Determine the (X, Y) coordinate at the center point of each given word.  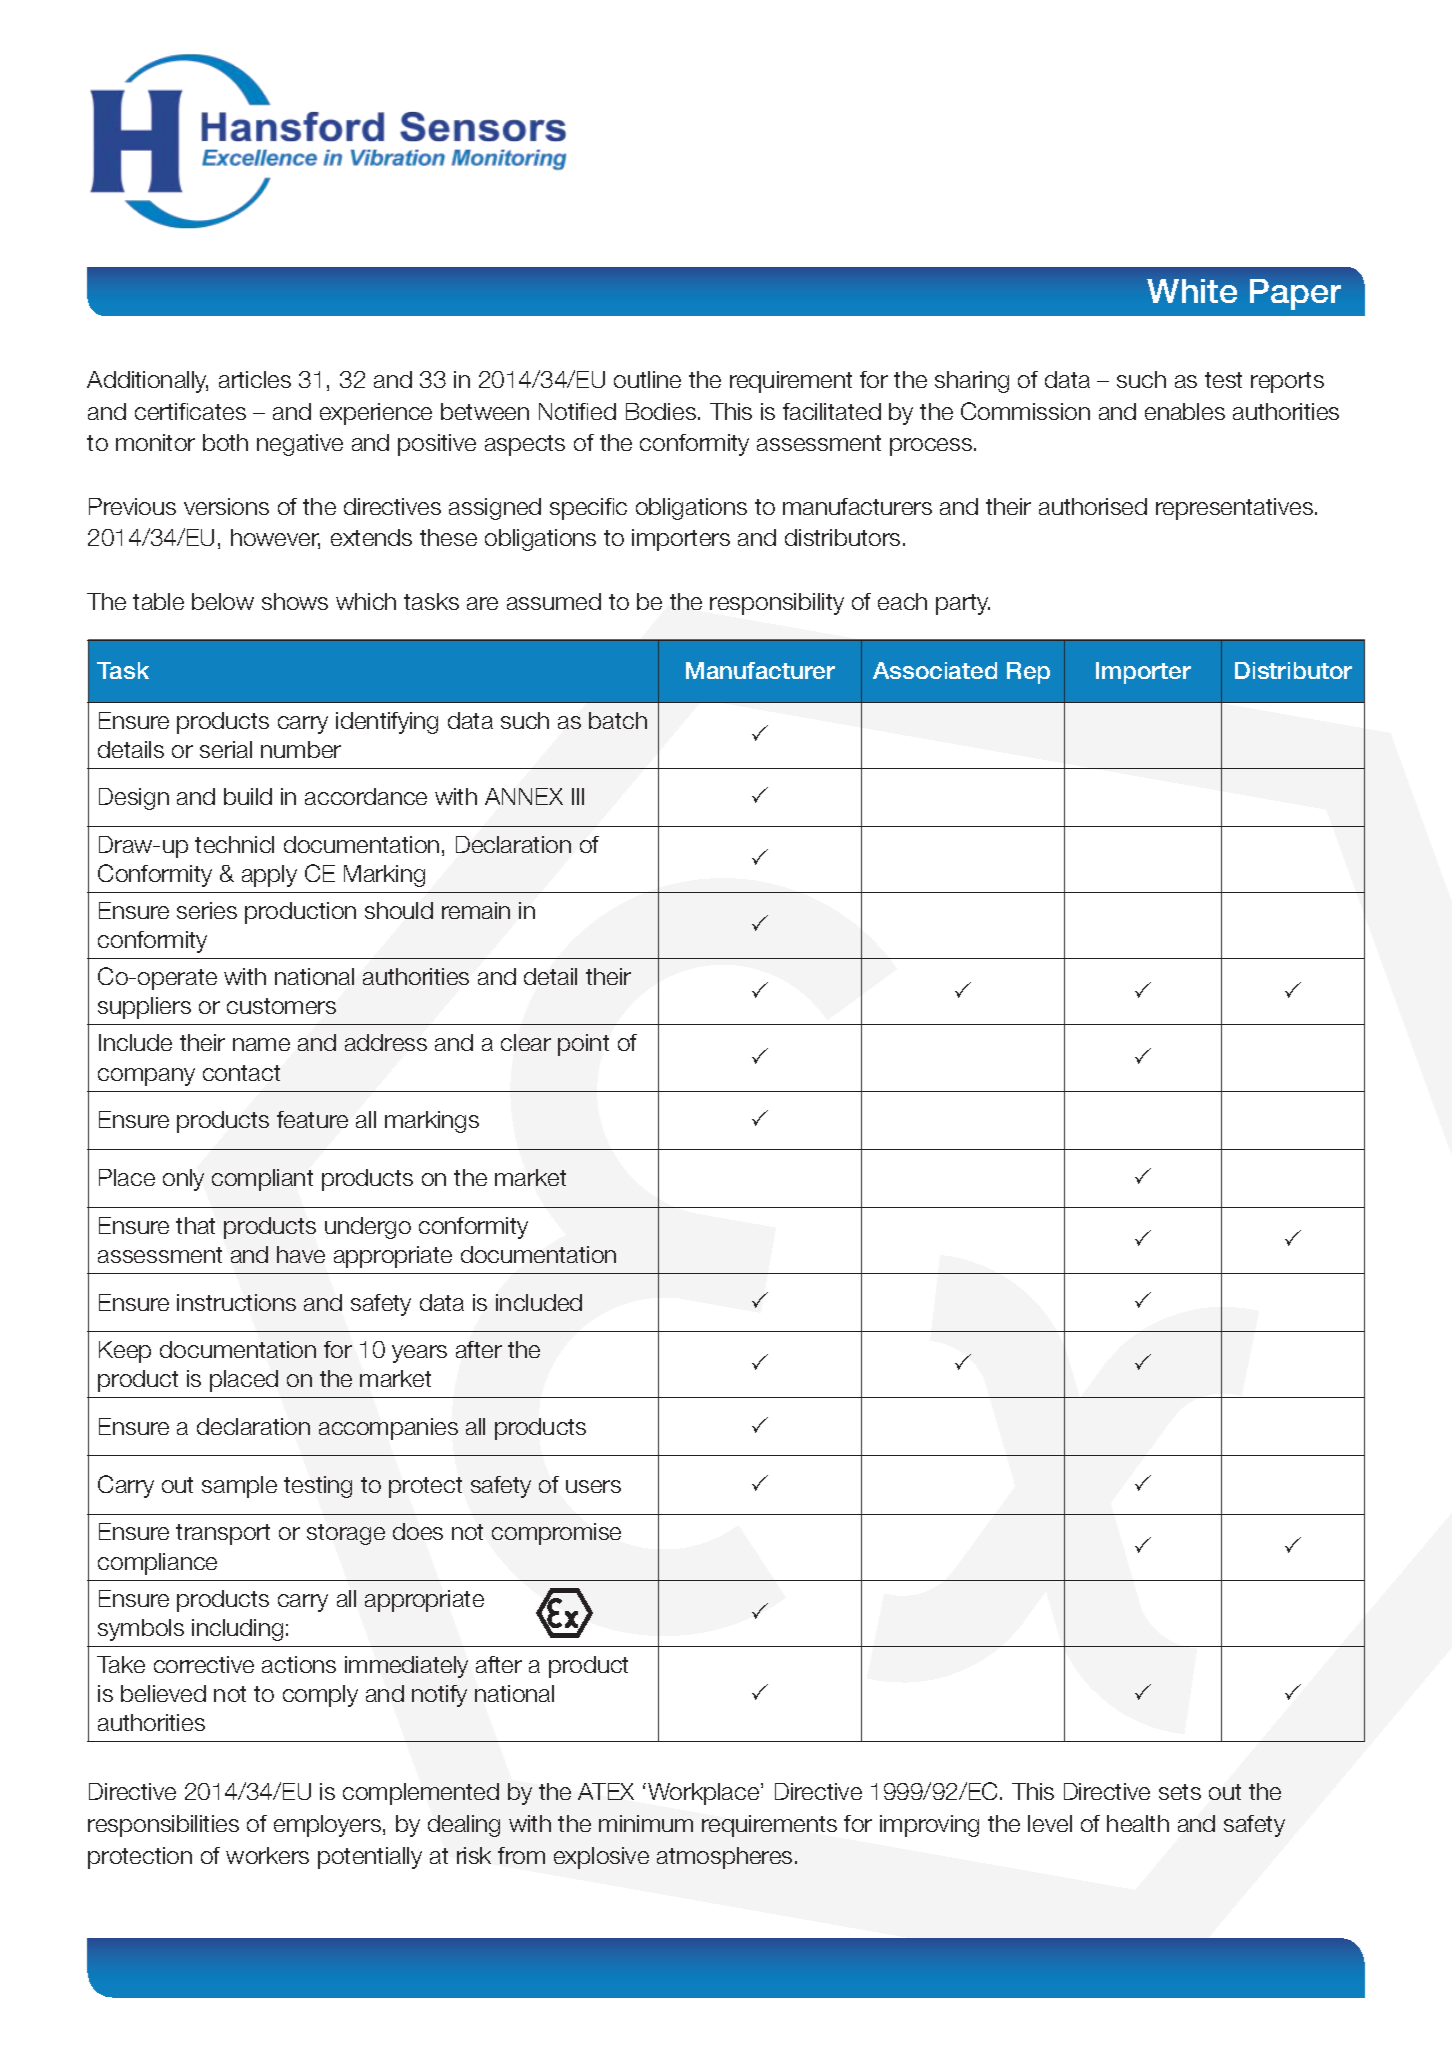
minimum (646, 1823)
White (1192, 291)
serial (226, 749)
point (583, 1045)
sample (239, 1487)
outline (647, 379)
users (593, 1486)
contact (241, 1073)
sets (1180, 1792)
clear (526, 1042)
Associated (935, 670)
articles (255, 379)
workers (267, 1855)
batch (618, 720)
